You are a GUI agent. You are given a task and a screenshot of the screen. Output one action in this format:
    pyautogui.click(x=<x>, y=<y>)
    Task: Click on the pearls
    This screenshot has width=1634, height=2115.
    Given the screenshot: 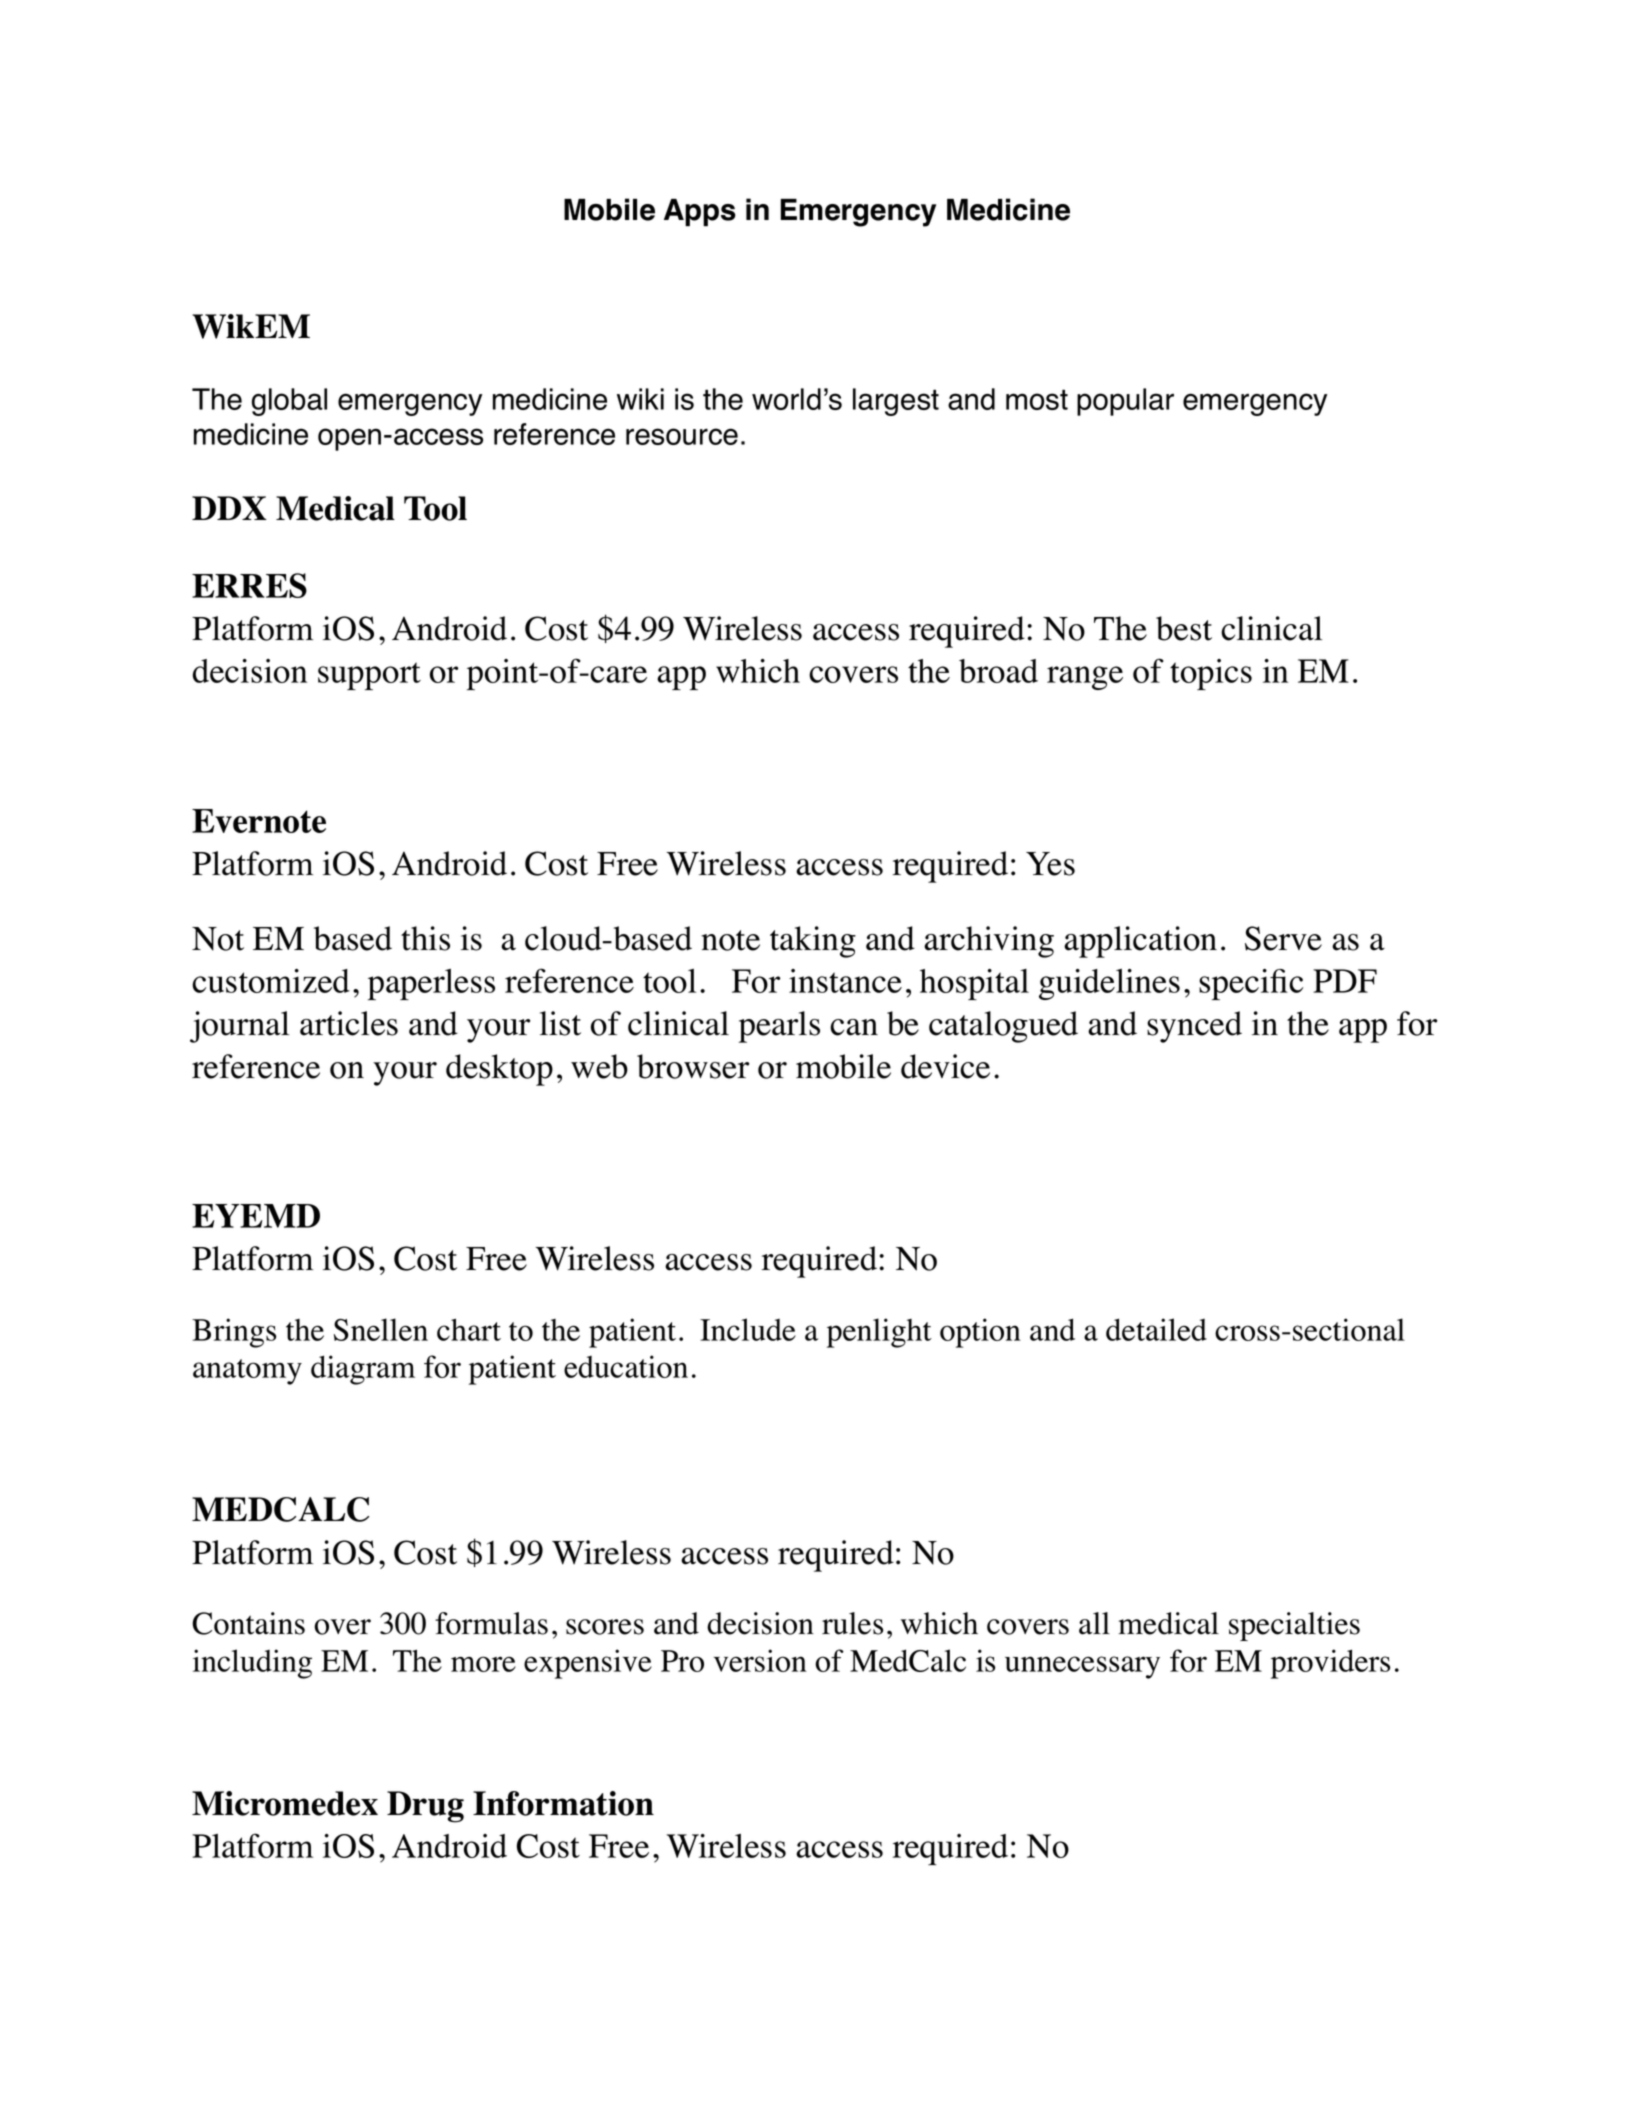 What is the action you would take?
    pyautogui.click(x=779, y=1027)
